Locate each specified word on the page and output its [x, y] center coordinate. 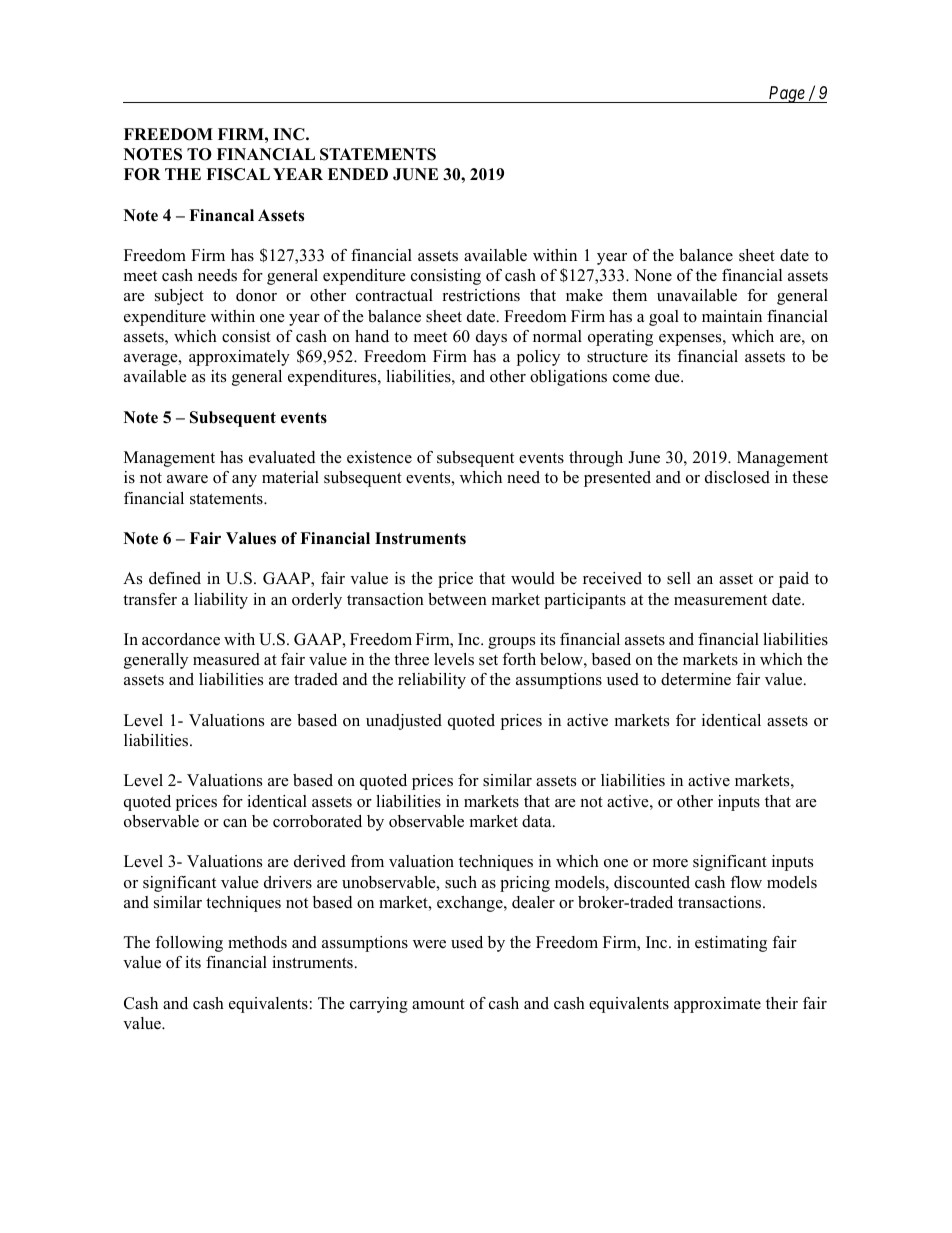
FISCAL [238, 174]
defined [175, 578]
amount [438, 1004]
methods [257, 942]
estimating [731, 944]
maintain [732, 316]
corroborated [317, 821]
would [533, 578]
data [538, 821]
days [491, 338]
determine [696, 679]
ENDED [358, 174]
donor [256, 295]
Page [786, 94]
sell [679, 578]
